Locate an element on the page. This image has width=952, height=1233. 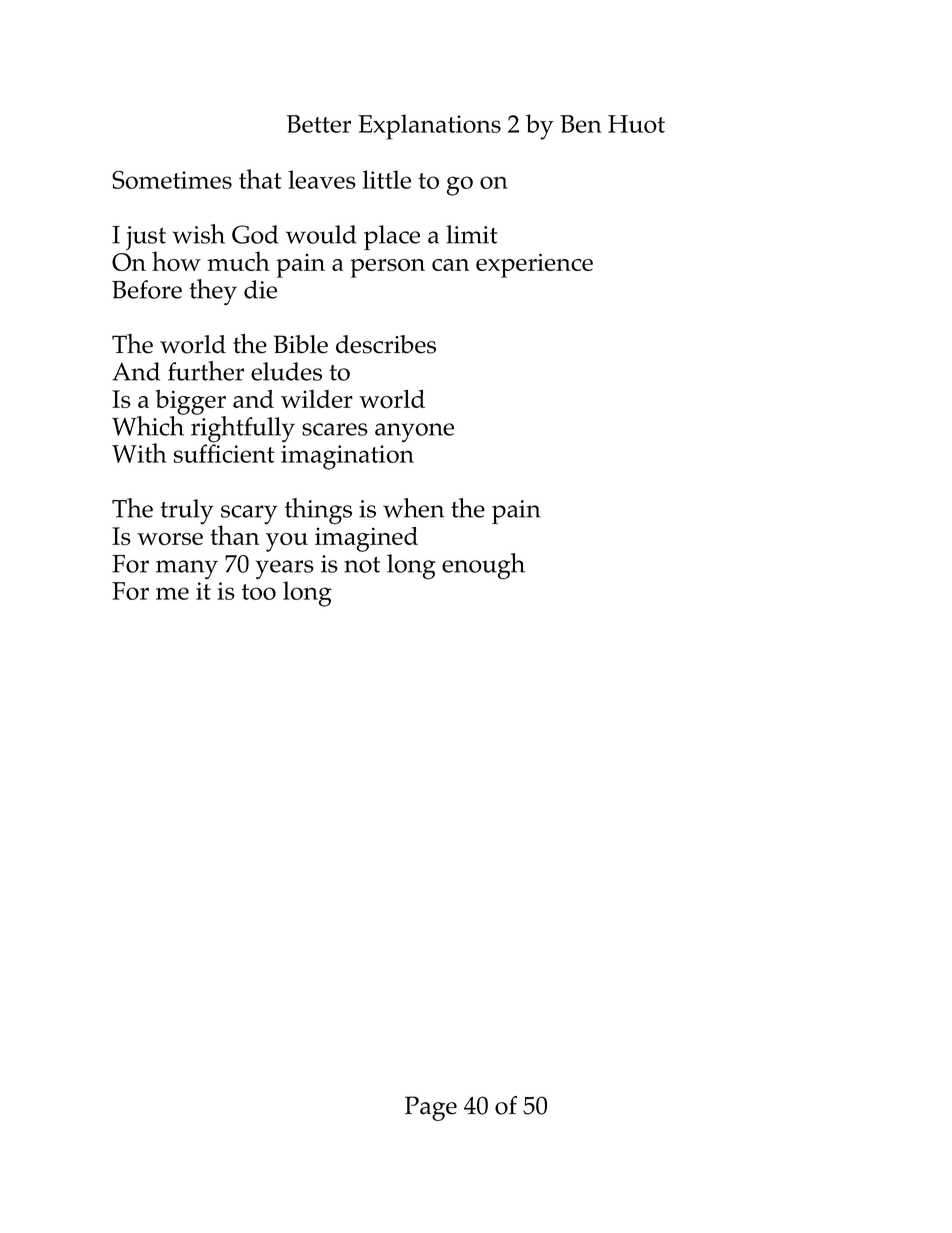
Sometimes is located at coordinates (172, 179).
